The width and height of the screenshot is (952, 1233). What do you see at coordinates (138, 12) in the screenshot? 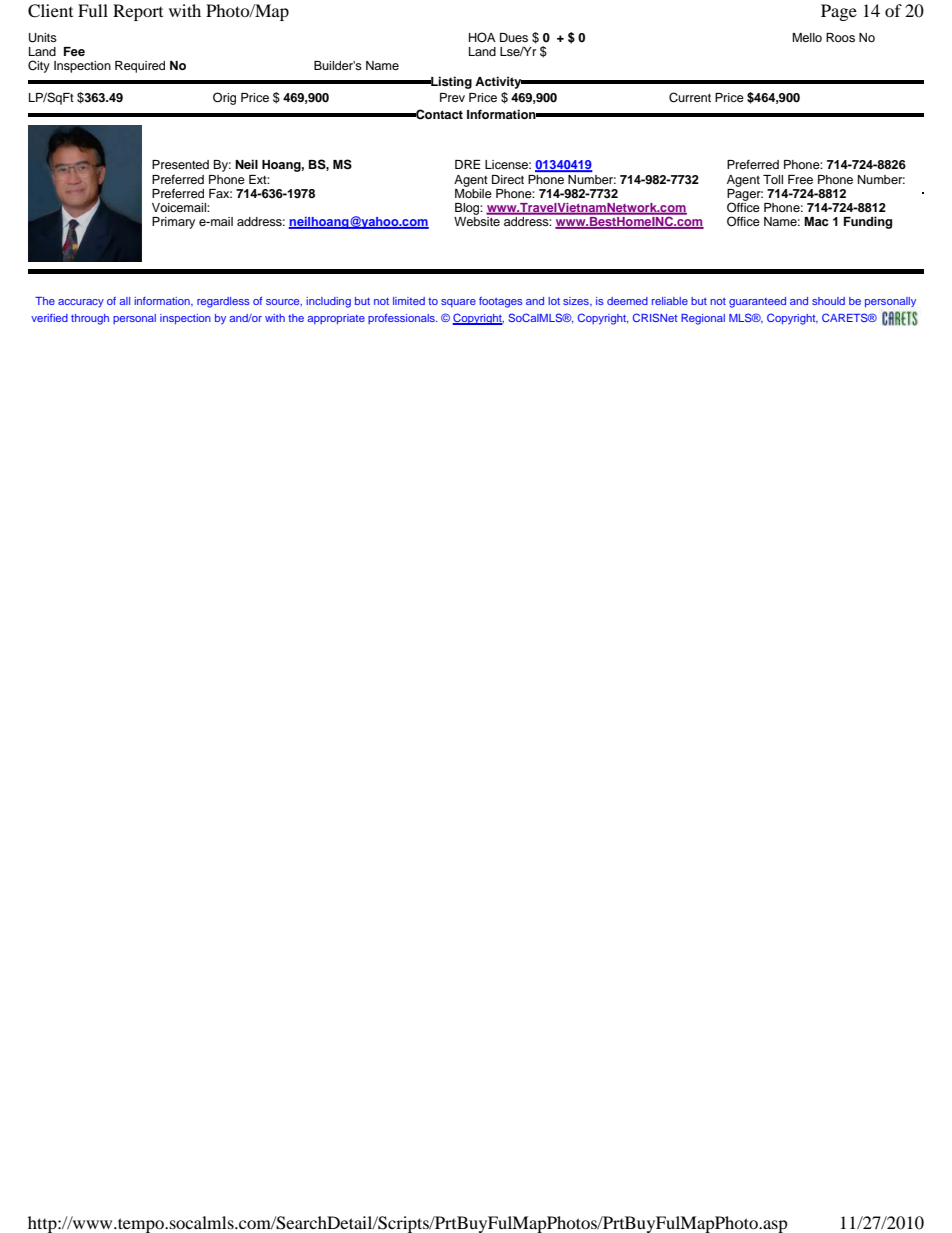
I see `Report` at bounding box center [138, 12].
